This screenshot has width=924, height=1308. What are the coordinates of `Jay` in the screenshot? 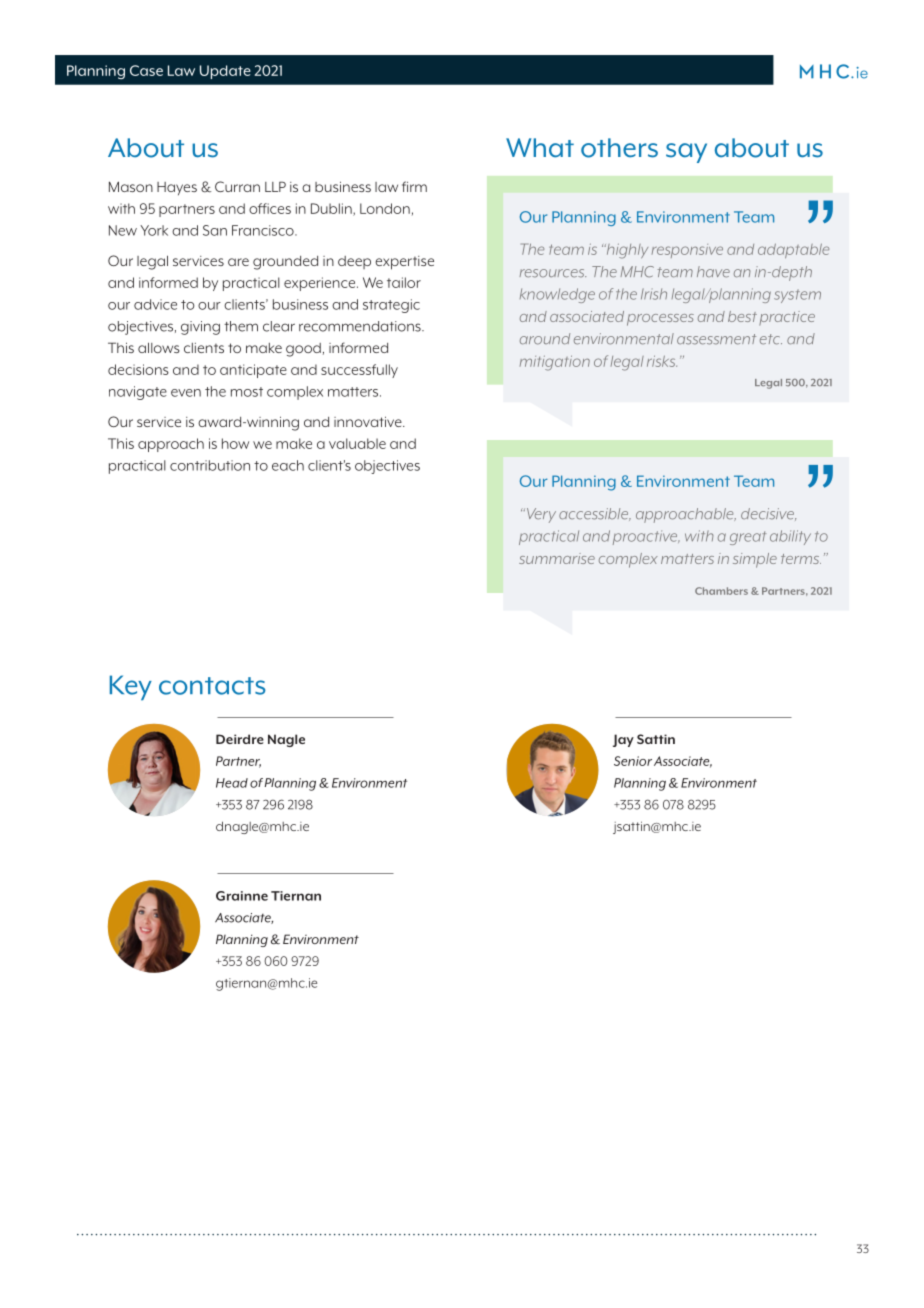 It's located at (623, 740).
